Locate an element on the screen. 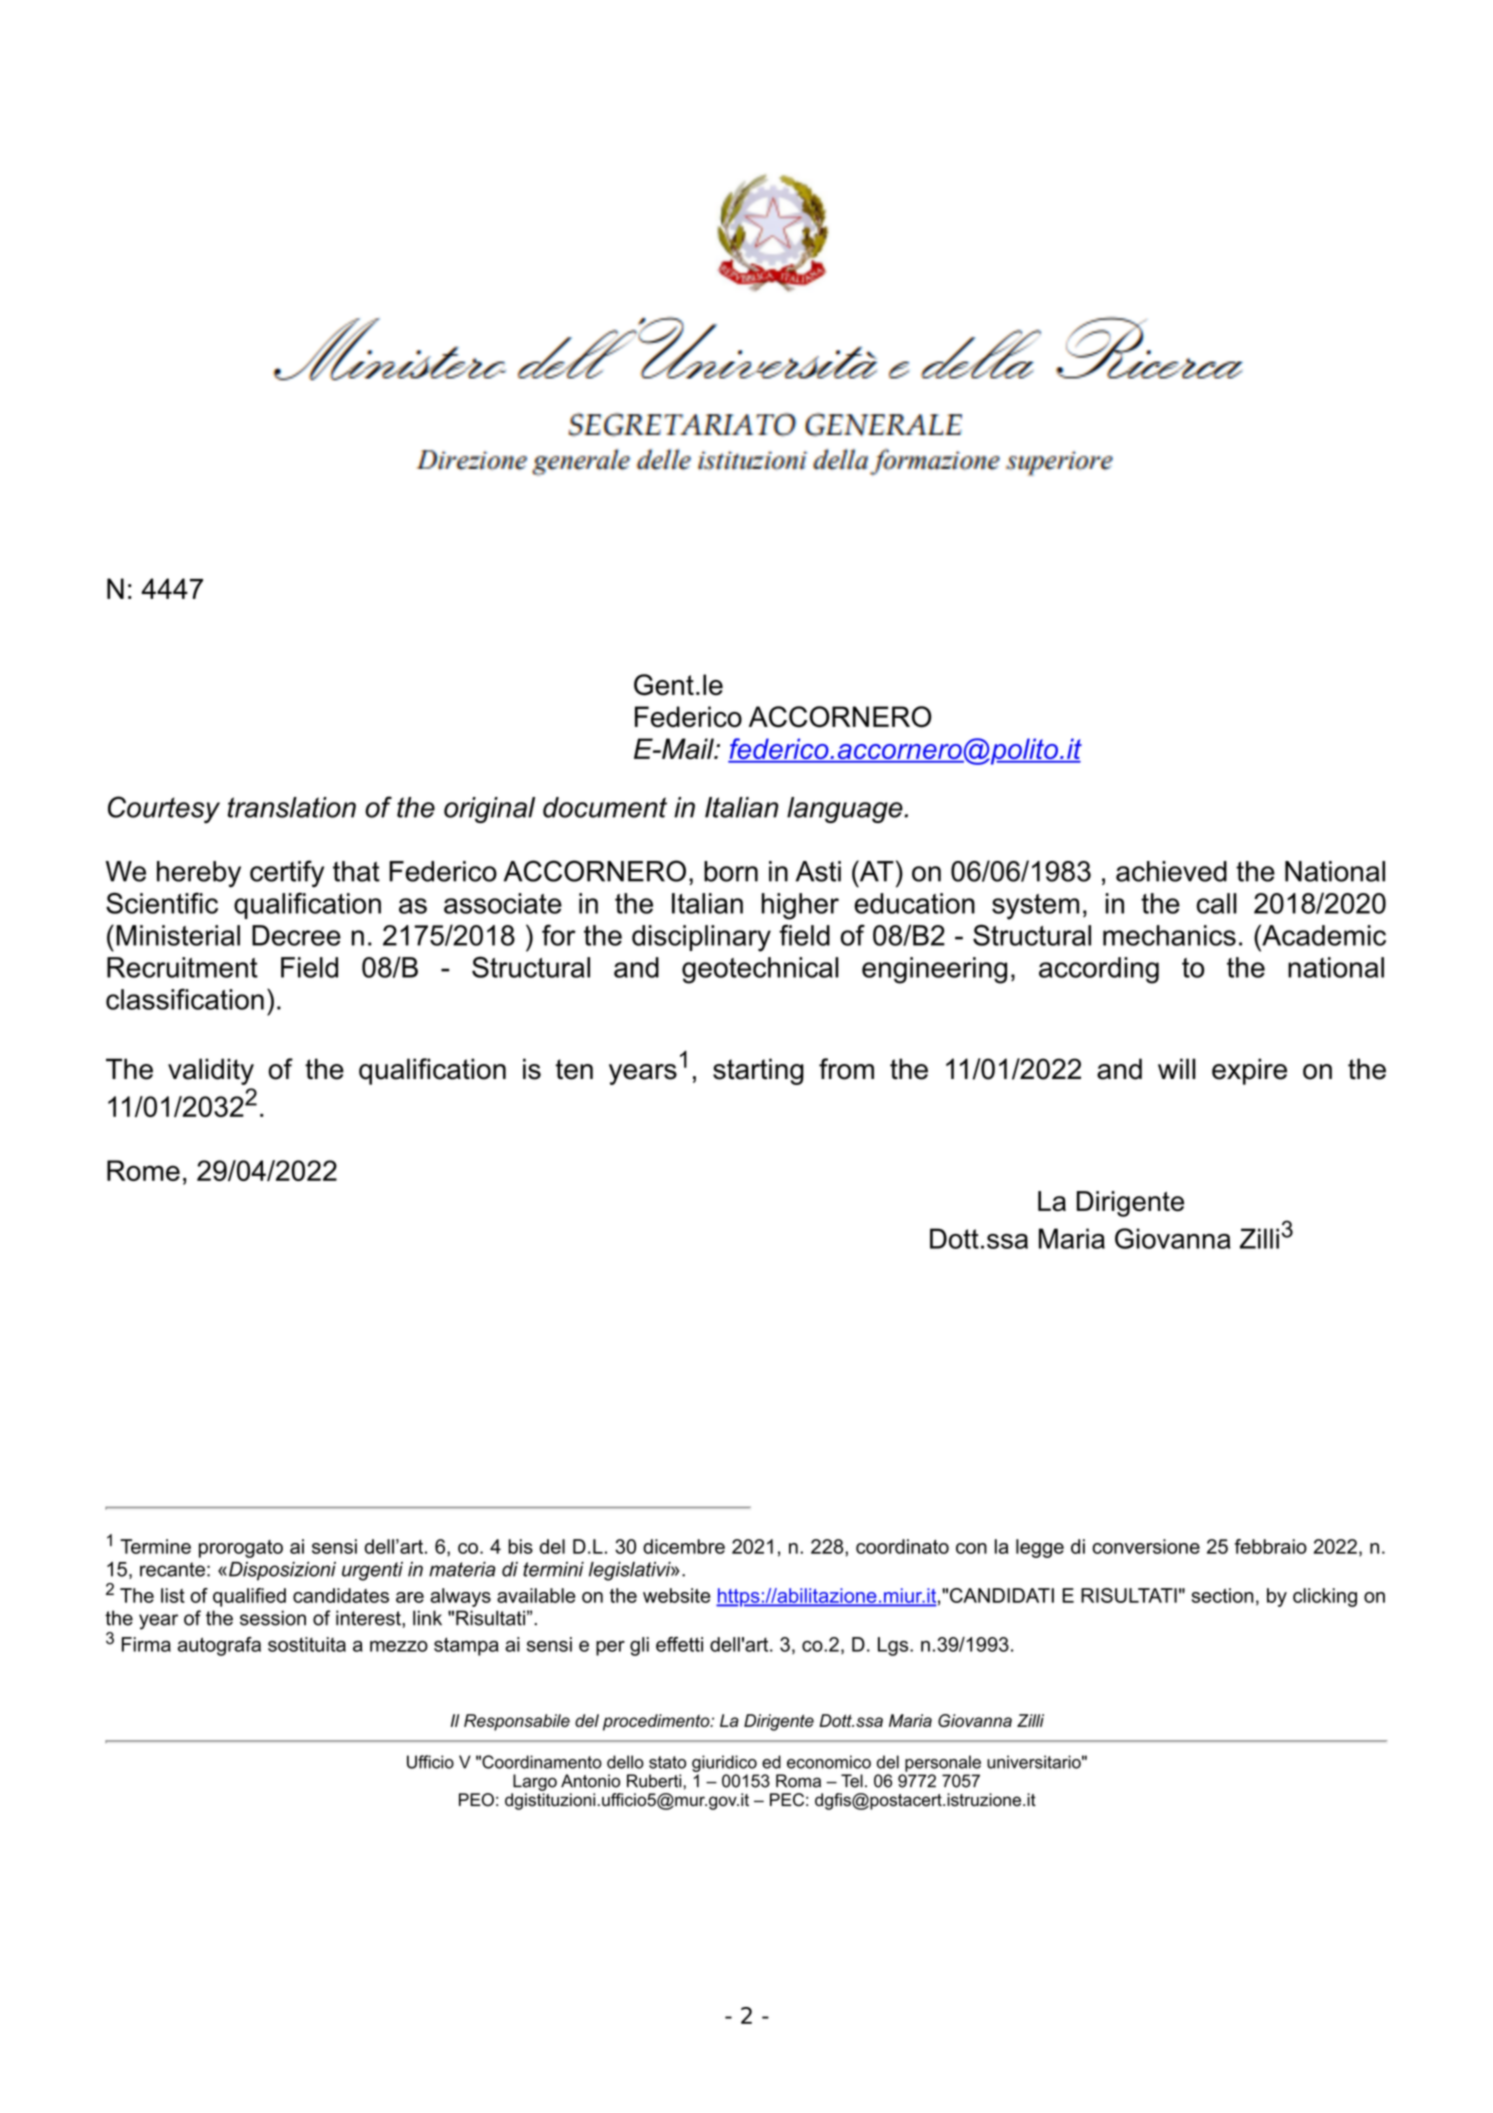  born is located at coordinates (731, 871).
